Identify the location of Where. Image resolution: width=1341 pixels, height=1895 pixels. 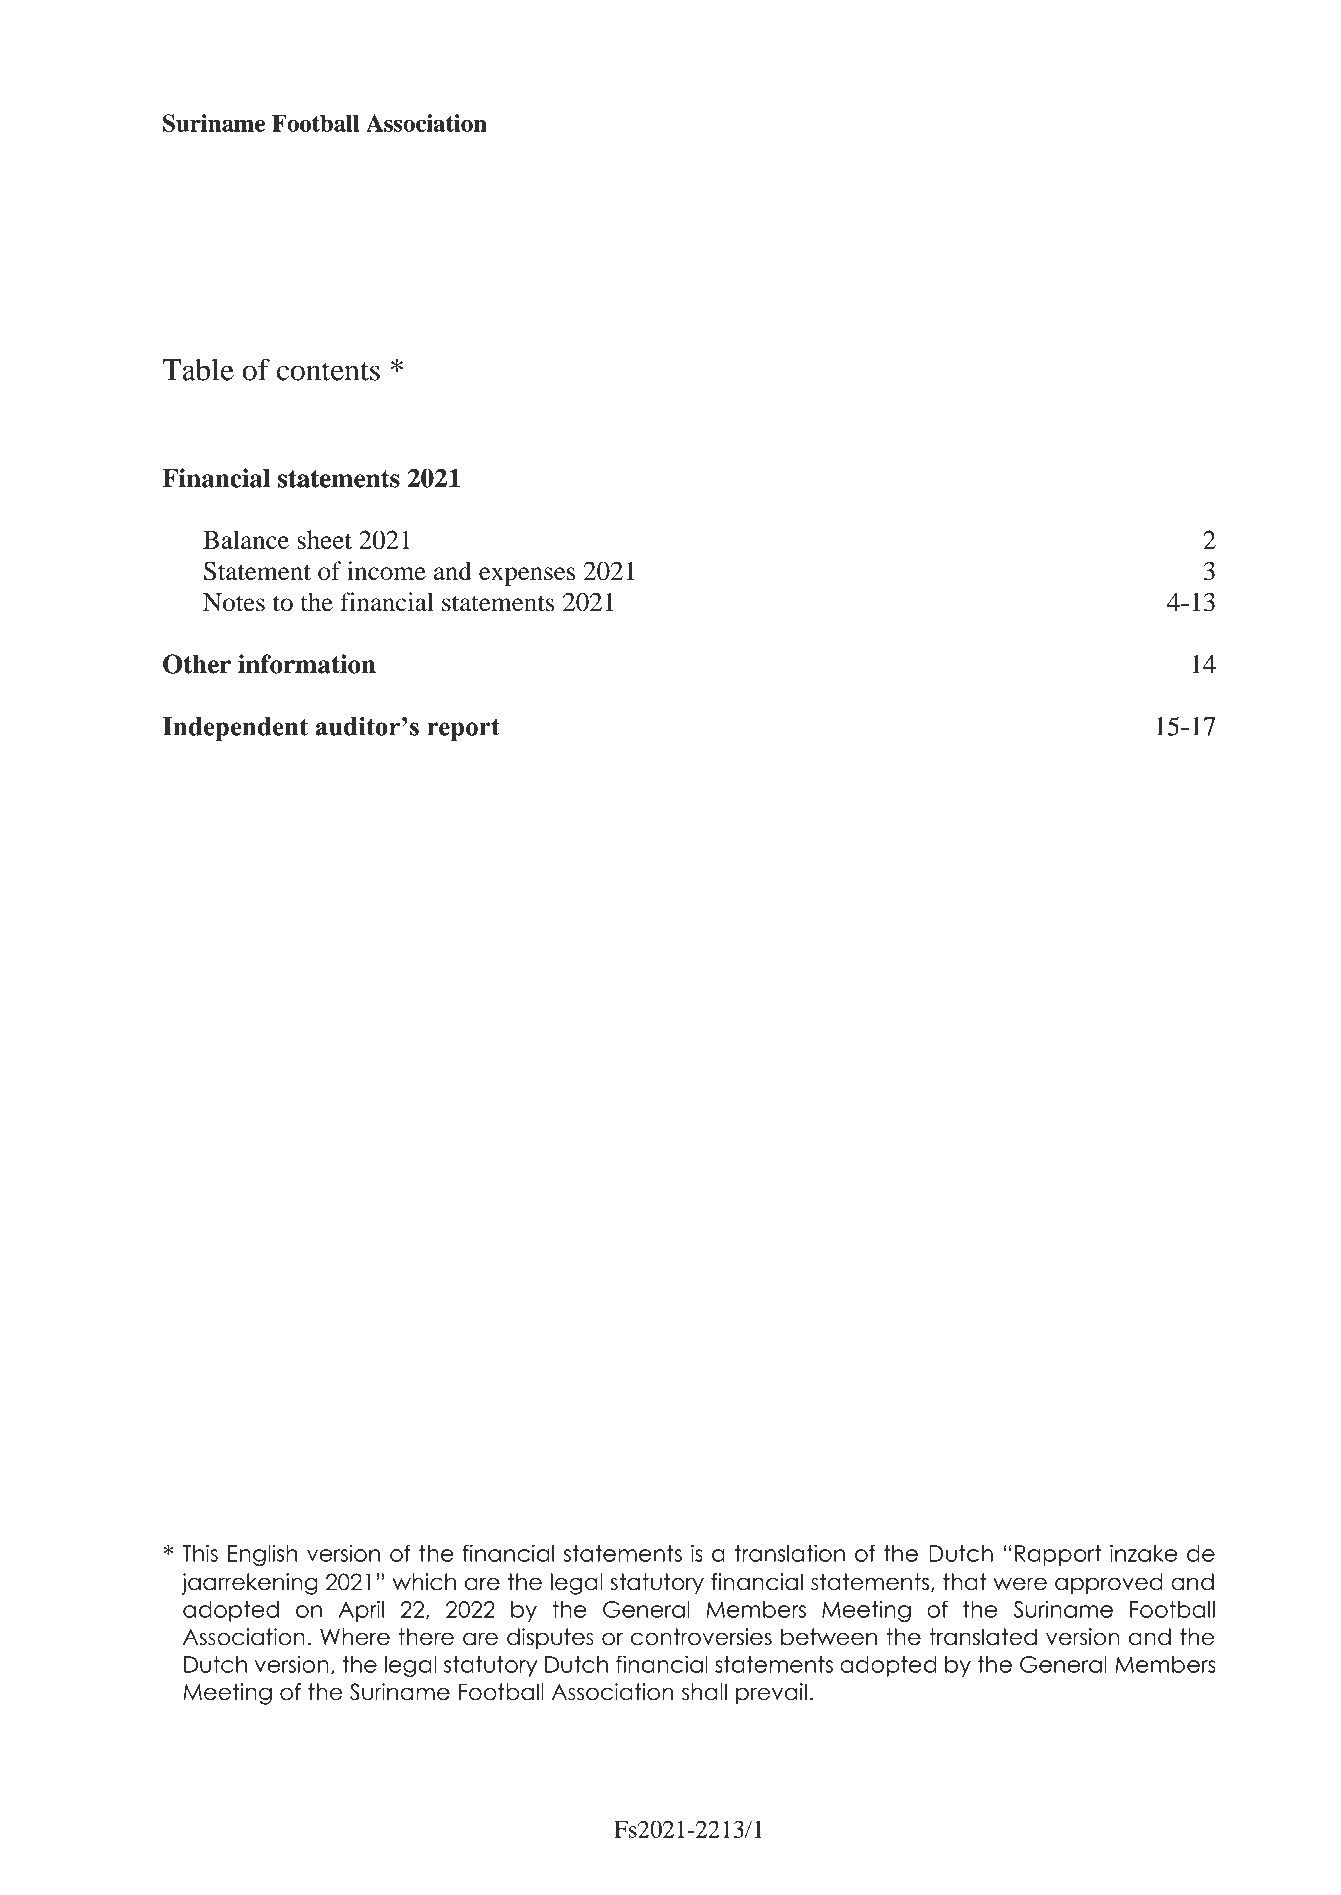
(355, 1637).
